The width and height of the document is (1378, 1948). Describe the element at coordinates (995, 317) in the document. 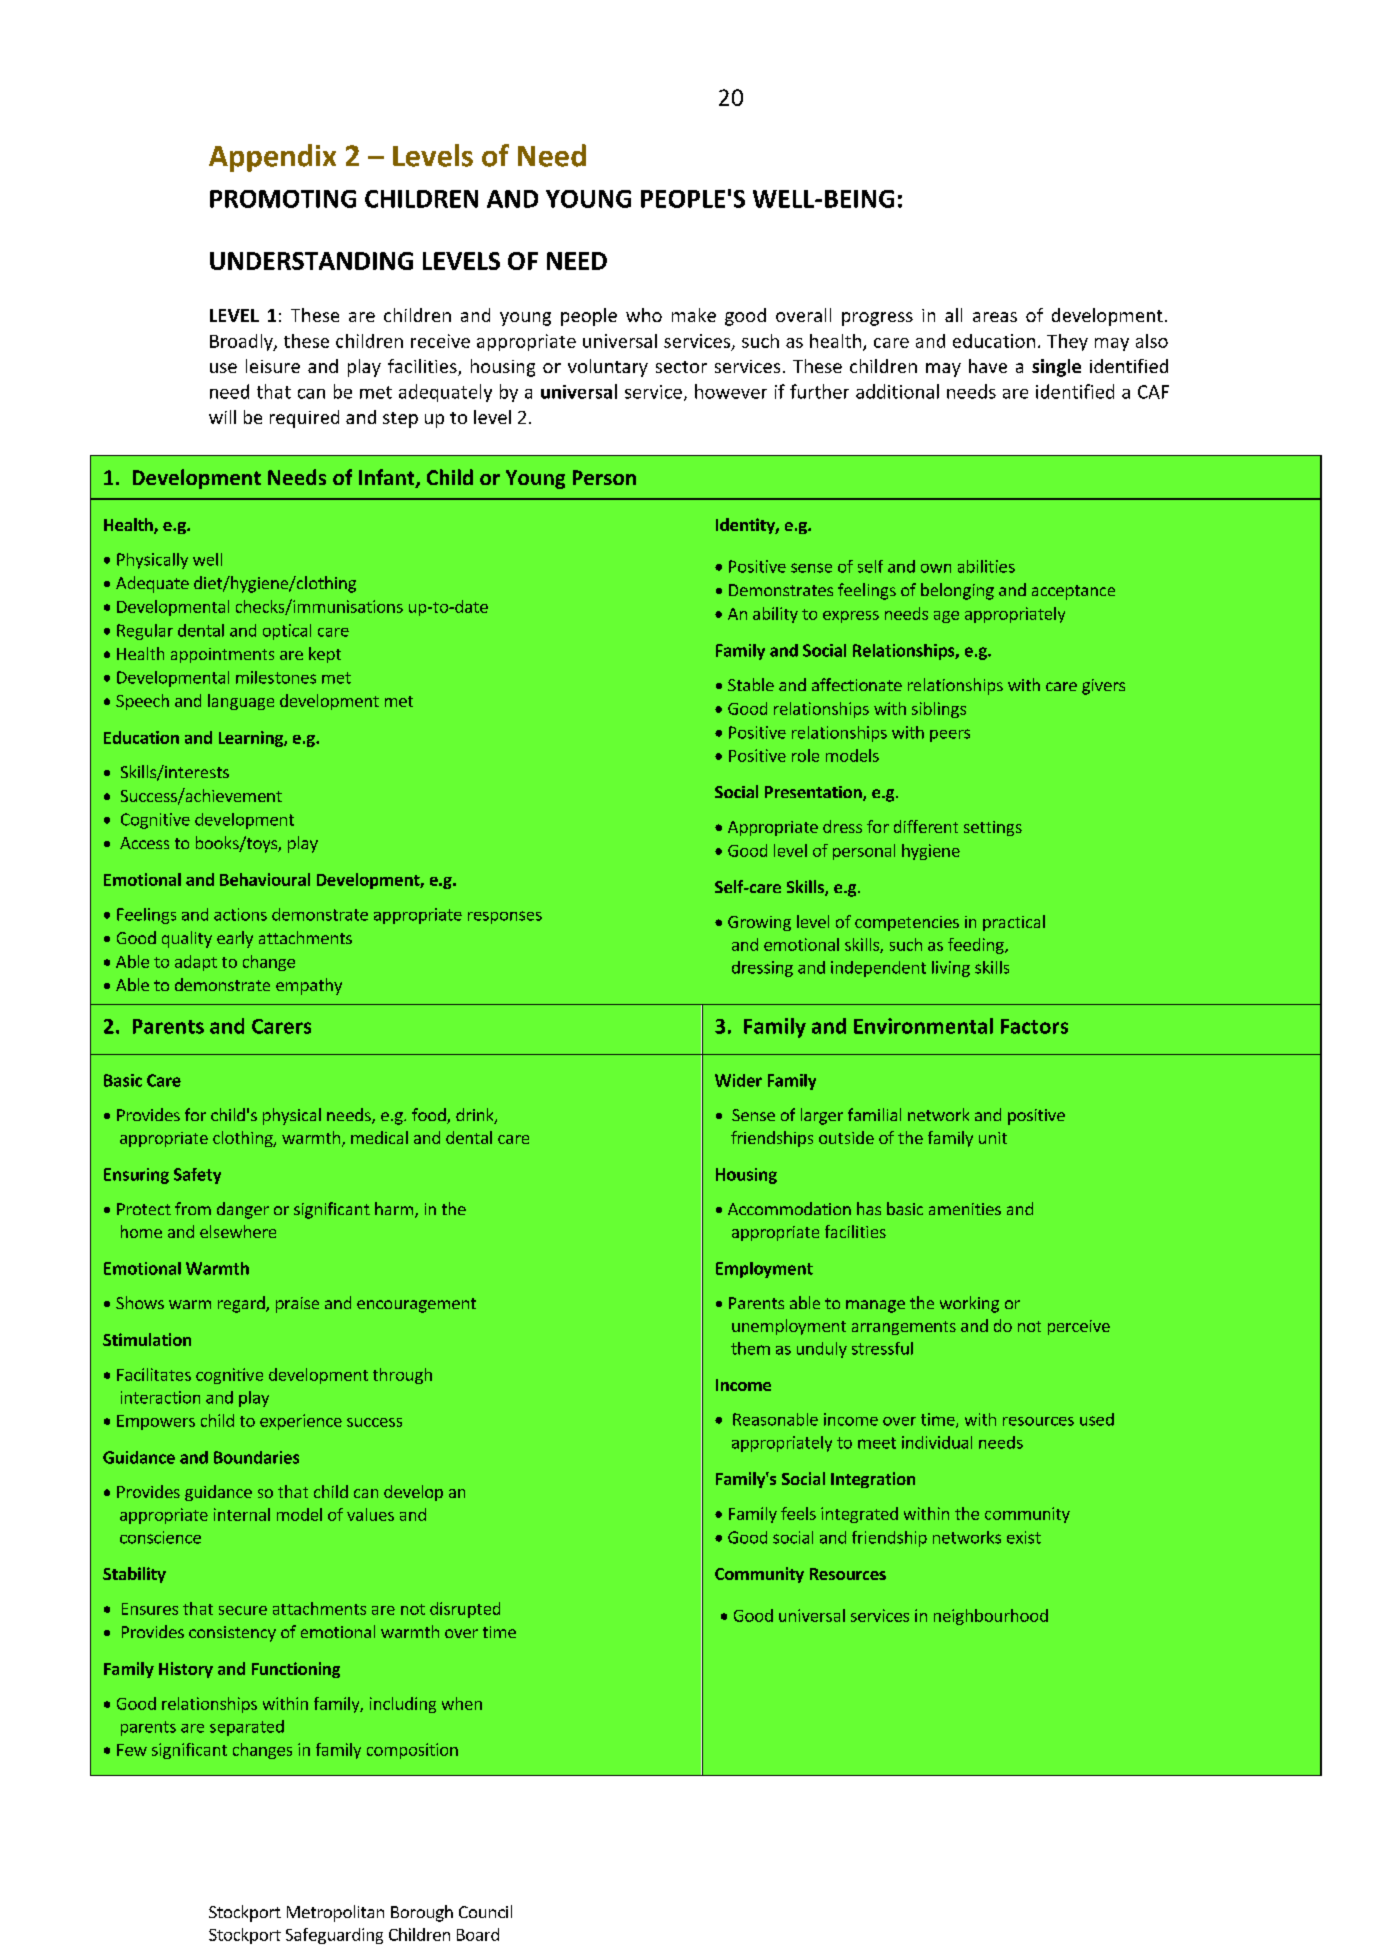

I see `areas` at that location.
